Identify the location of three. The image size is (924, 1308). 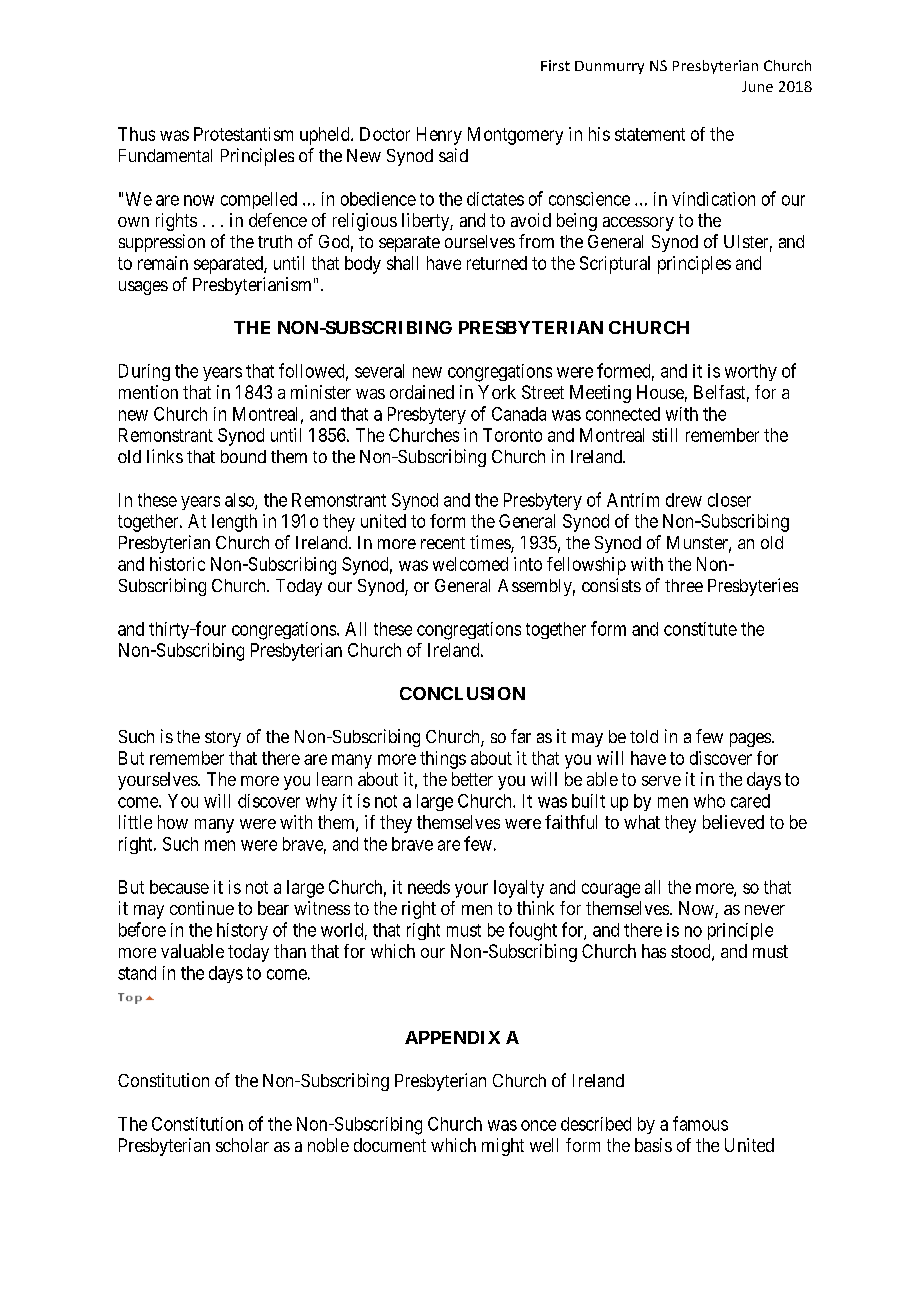
(684, 585).
